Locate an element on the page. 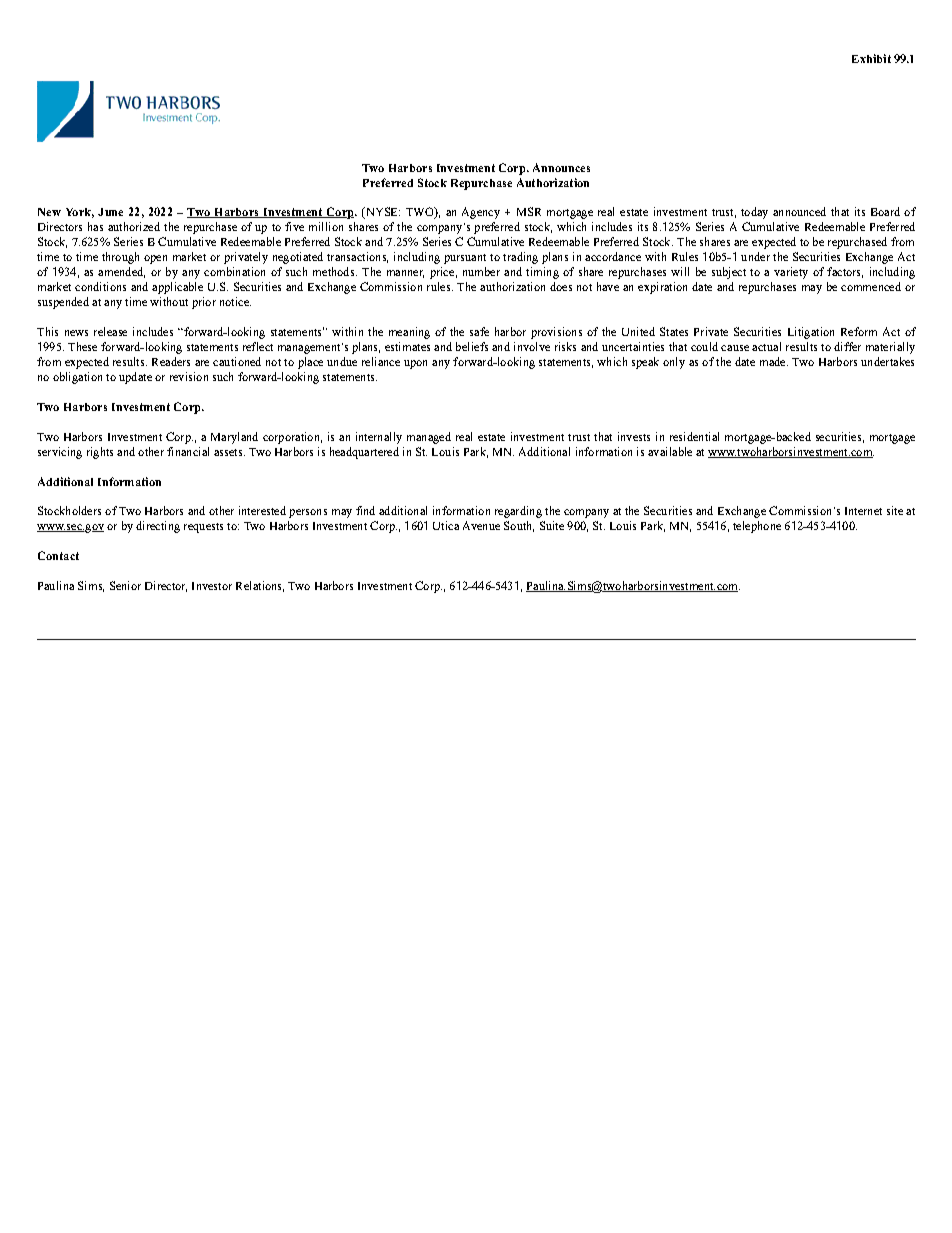 The width and height of the page is (952, 1233). Senior is located at coordinates (125, 585).
